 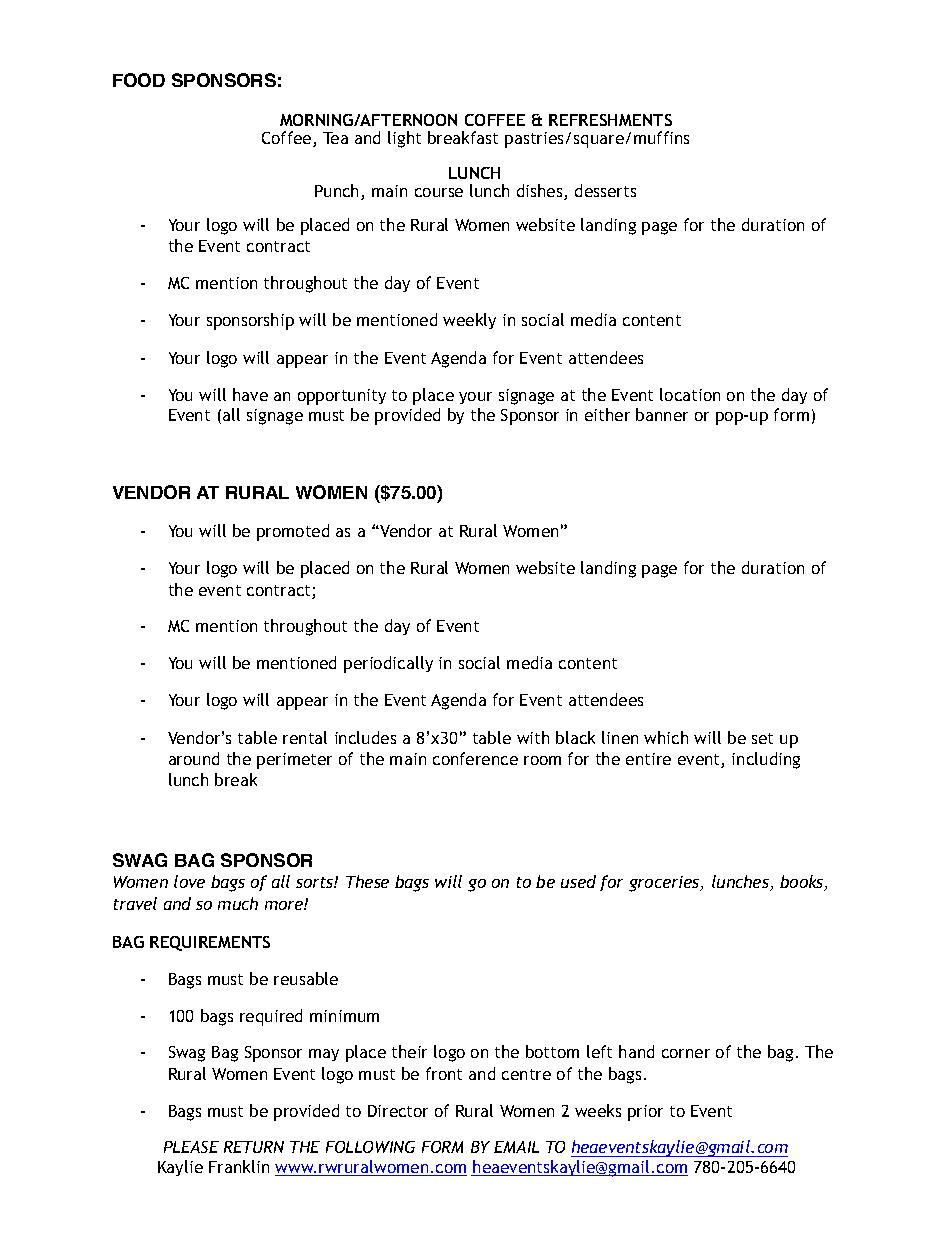 I want to click on set, so click(x=762, y=738).
